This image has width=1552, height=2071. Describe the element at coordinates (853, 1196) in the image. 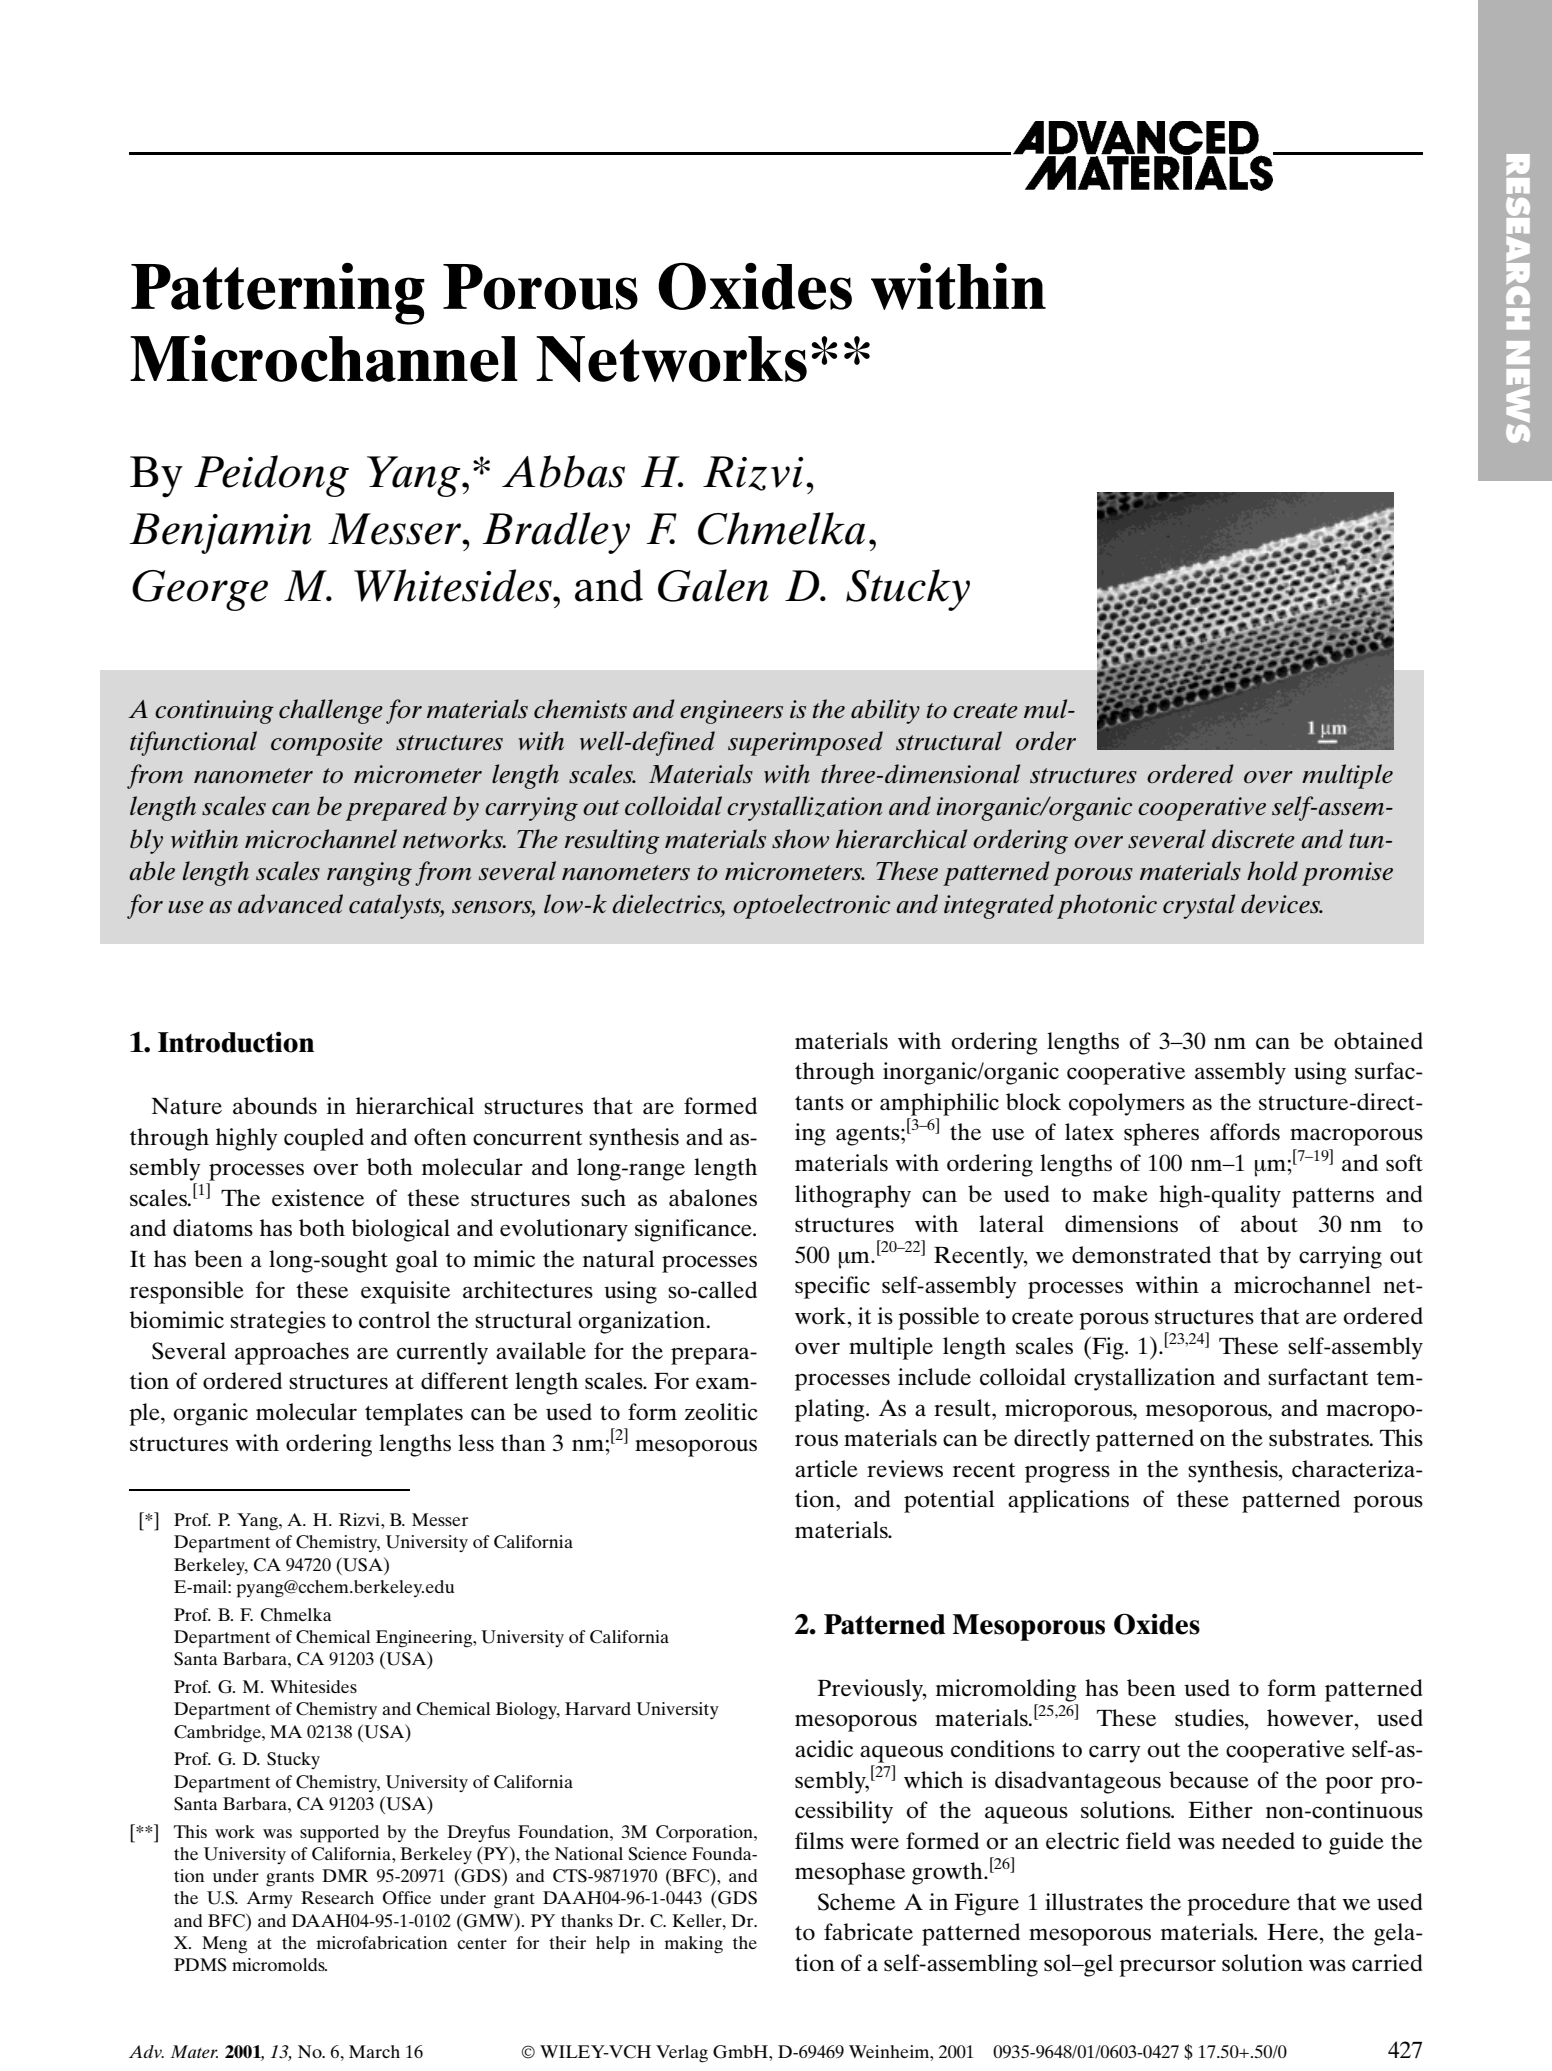

I see `lithography` at that location.
